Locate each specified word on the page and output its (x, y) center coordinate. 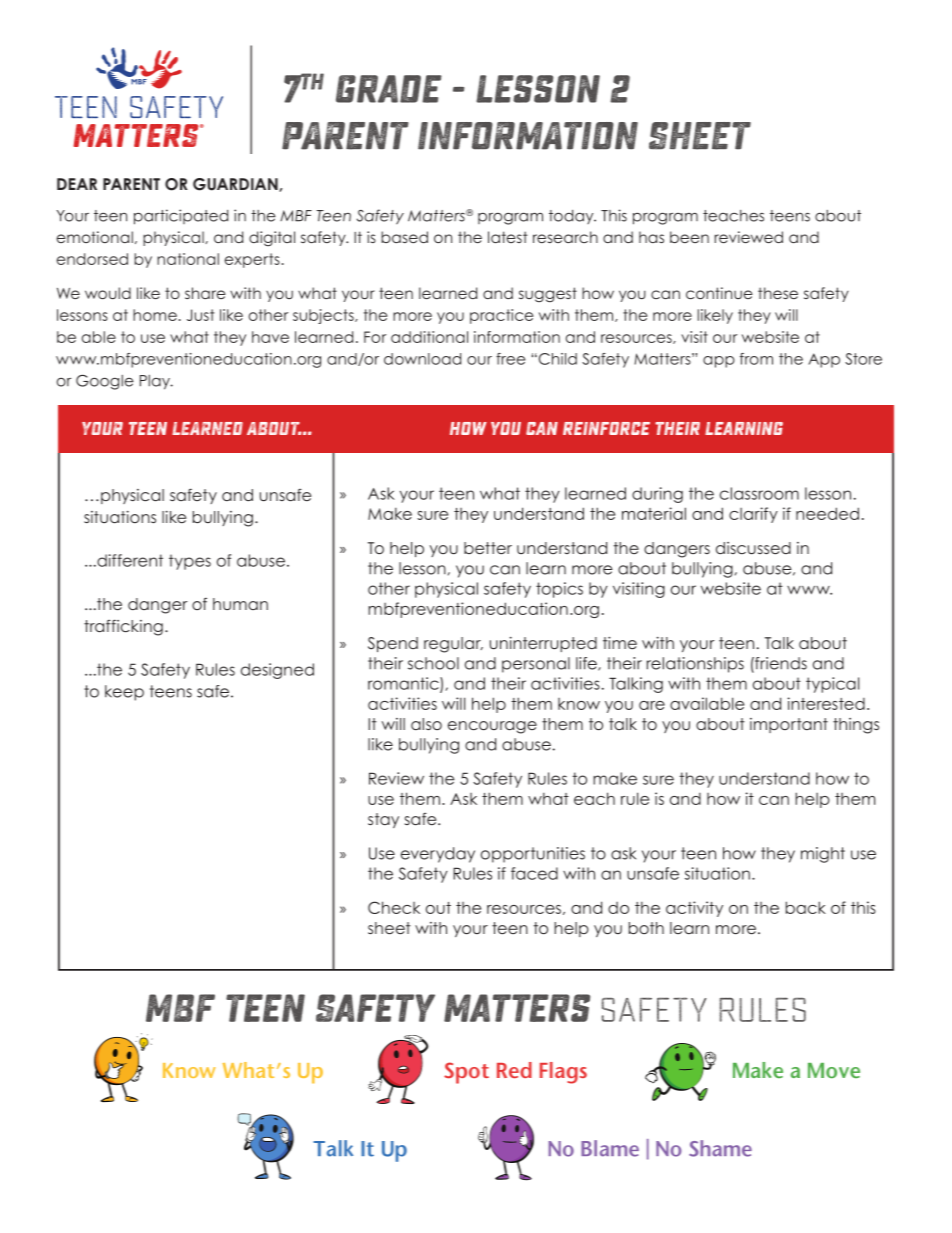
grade (389, 89)
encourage (492, 727)
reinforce (606, 428)
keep (124, 693)
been (689, 237)
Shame (720, 1148)
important (789, 725)
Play (156, 382)
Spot (466, 1073)
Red (514, 1070)
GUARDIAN (236, 185)
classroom (759, 493)
